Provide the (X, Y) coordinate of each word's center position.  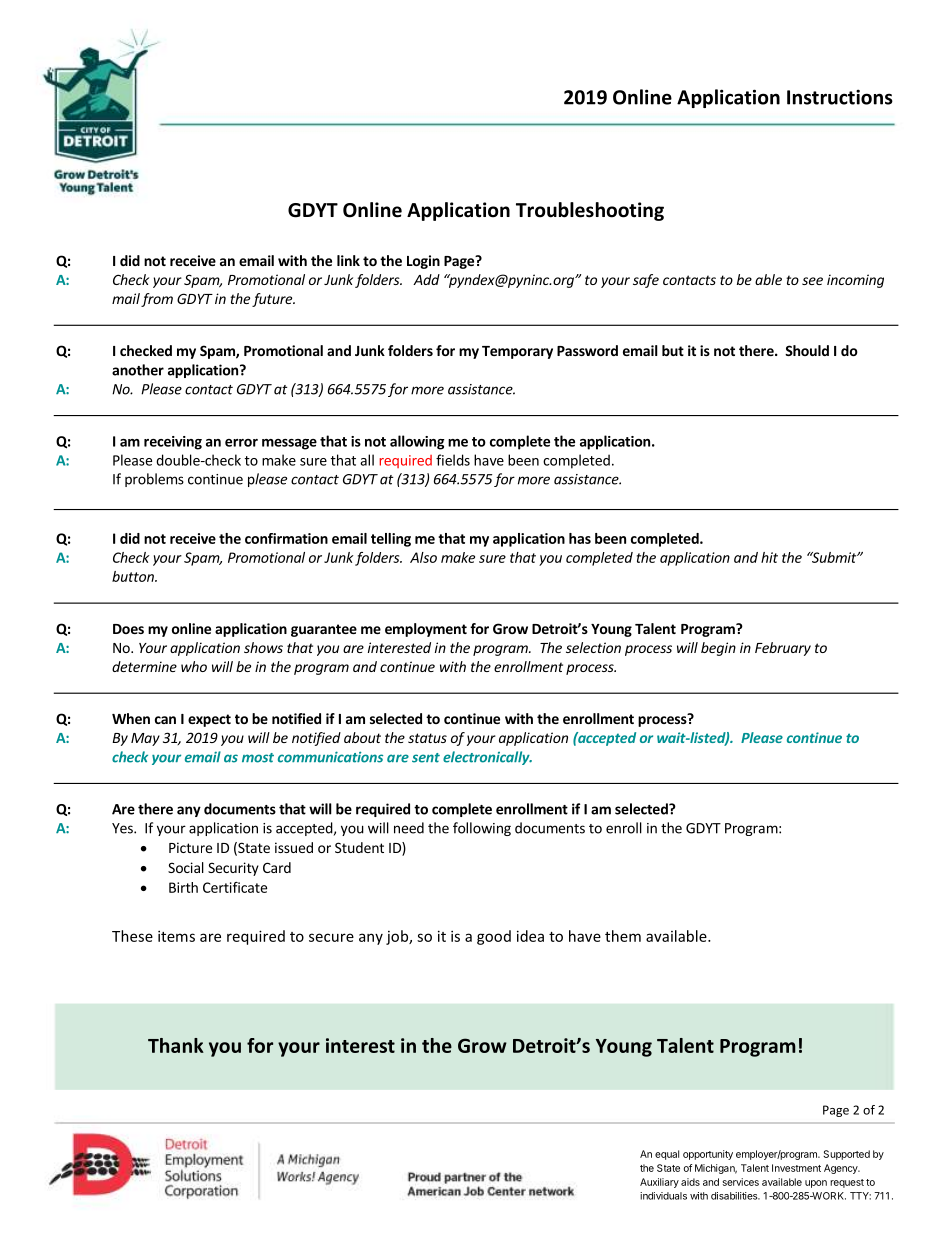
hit (769, 557)
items (176, 936)
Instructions (840, 97)
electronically (487, 758)
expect (209, 720)
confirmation (286, 538)
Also (423, 557)
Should (807, 350)
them (623, 936)
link (348, 260)
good (494, 937)
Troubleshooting (590, 211)
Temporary (517, 352)
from (157, 300)
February (783, 649)
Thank (176, 1045)
